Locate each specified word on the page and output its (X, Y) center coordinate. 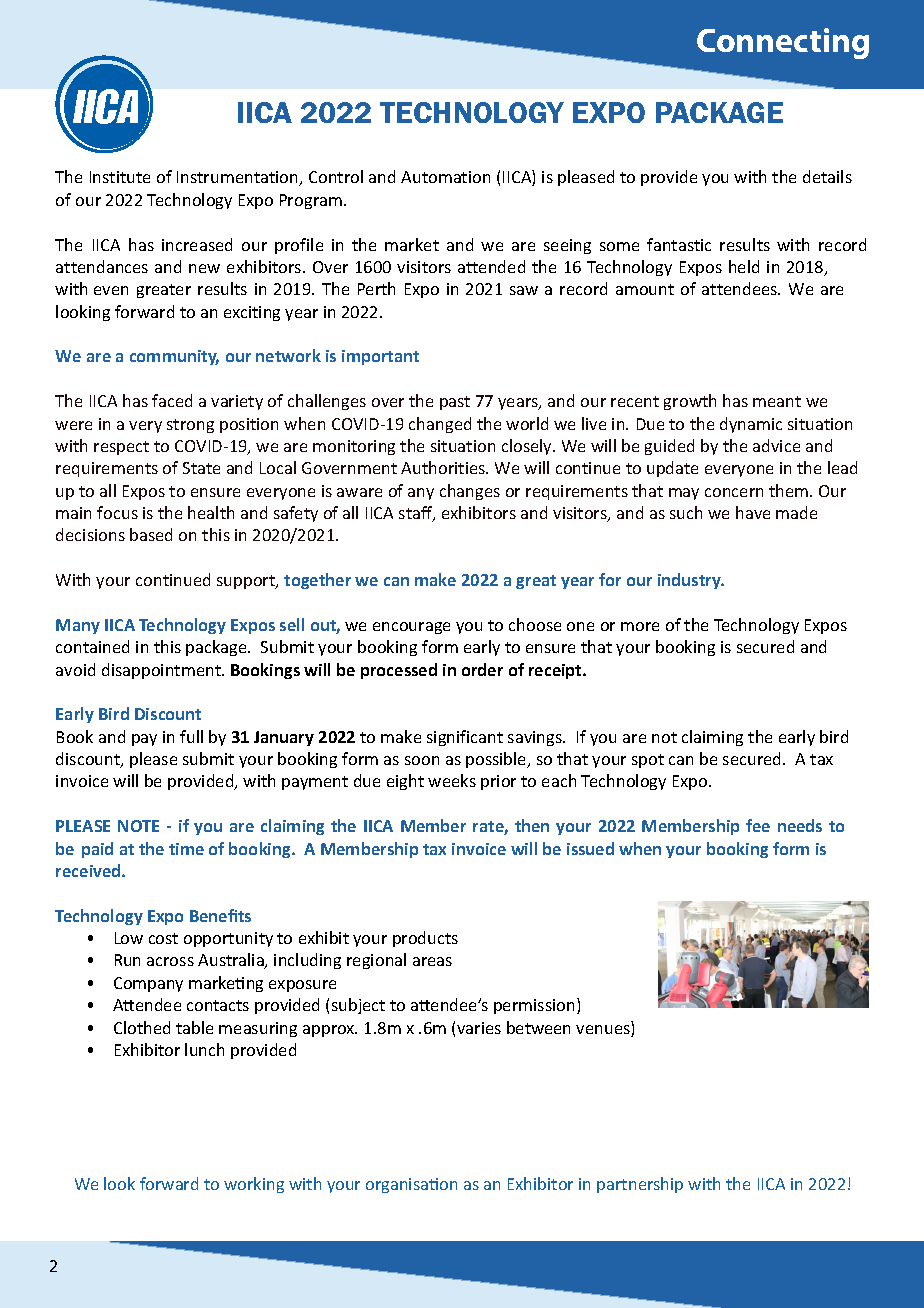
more (640, 626)
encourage (411, 628)
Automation (445, 177)
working (254, 1185)
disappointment (162, 671)
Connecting (783, 43)
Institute (120, 177)
